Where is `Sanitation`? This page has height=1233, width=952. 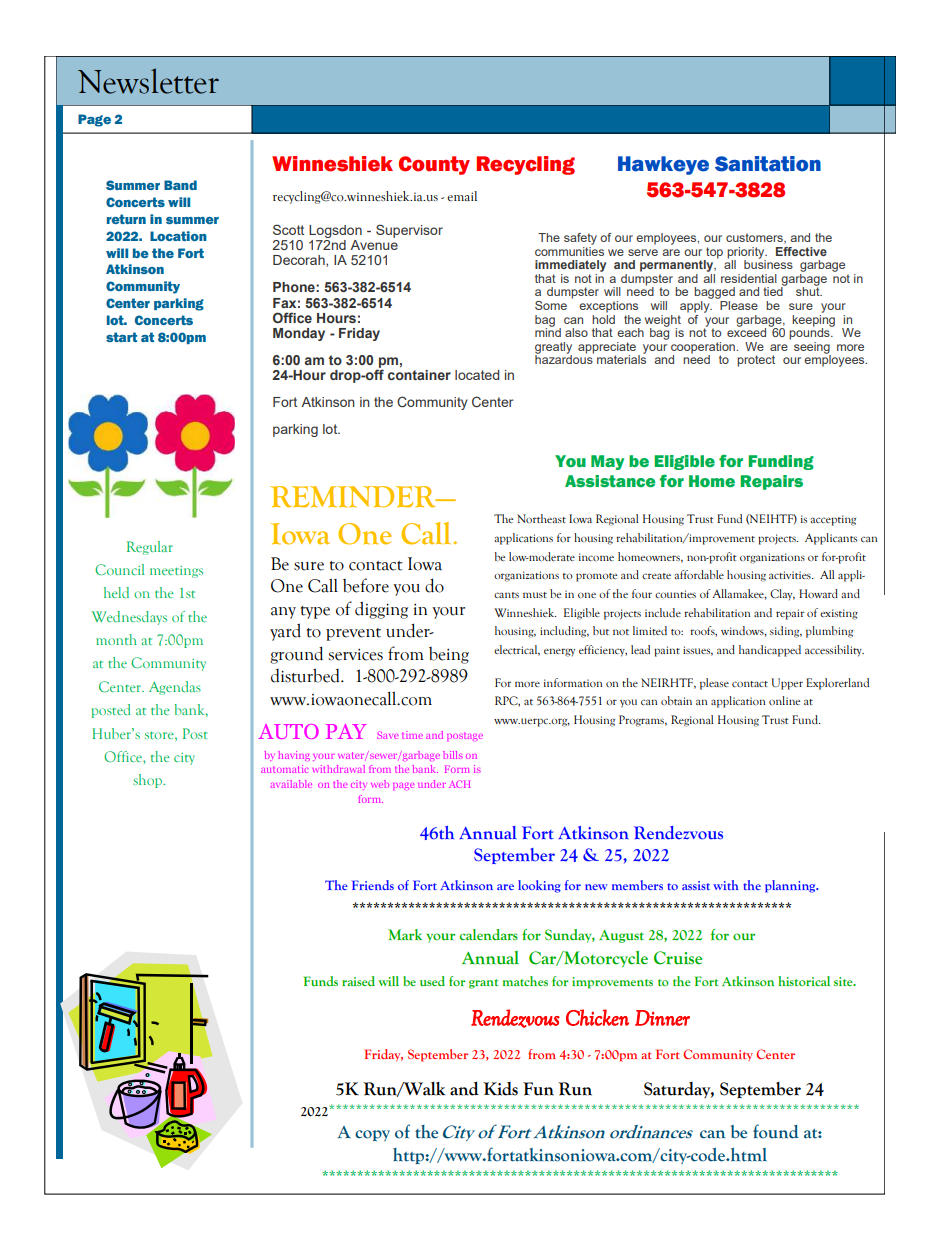 Sanitation is located at coordinates (768, 164).
